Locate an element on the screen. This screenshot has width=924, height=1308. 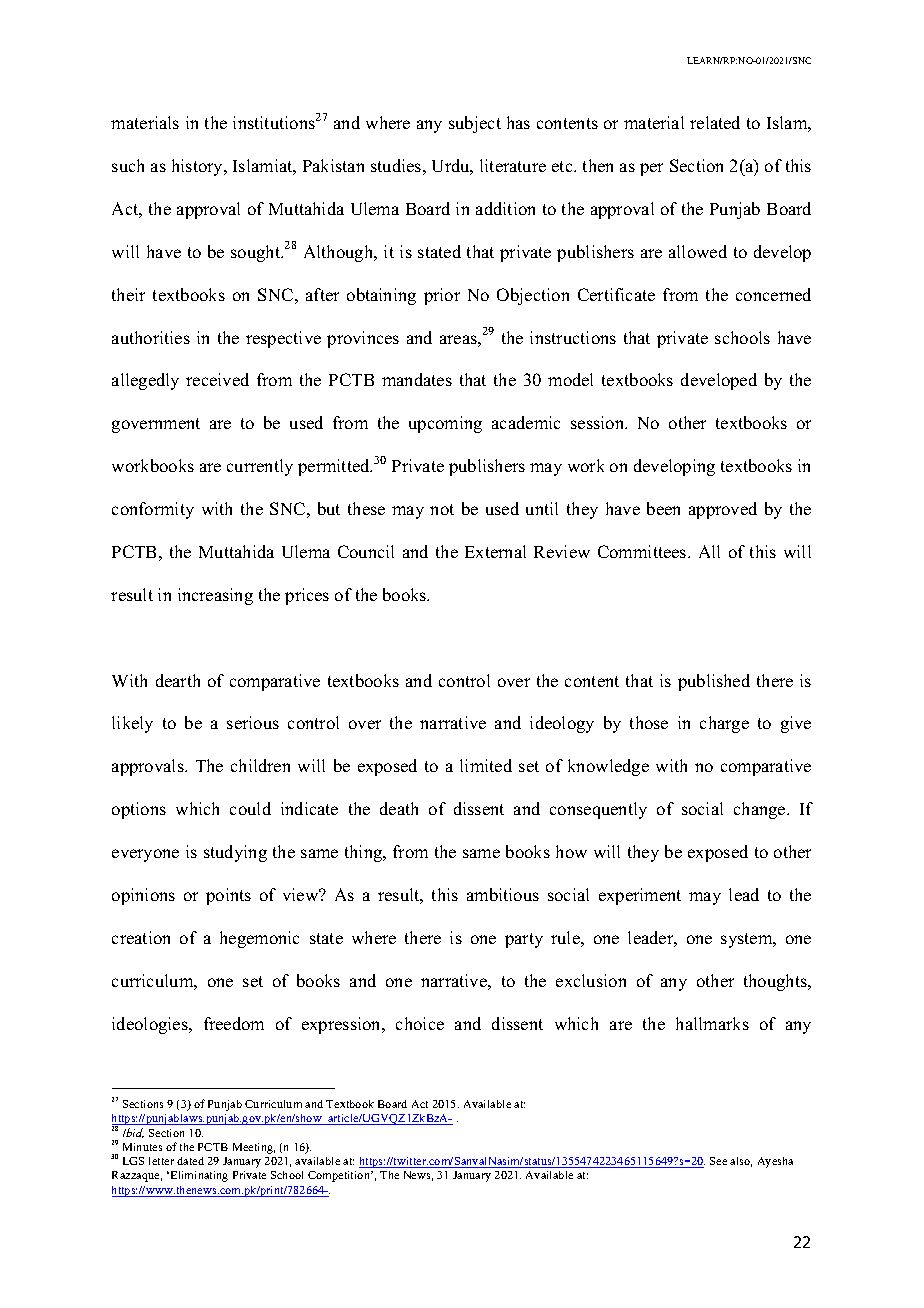
See is located at coordinates (718, 1161).
